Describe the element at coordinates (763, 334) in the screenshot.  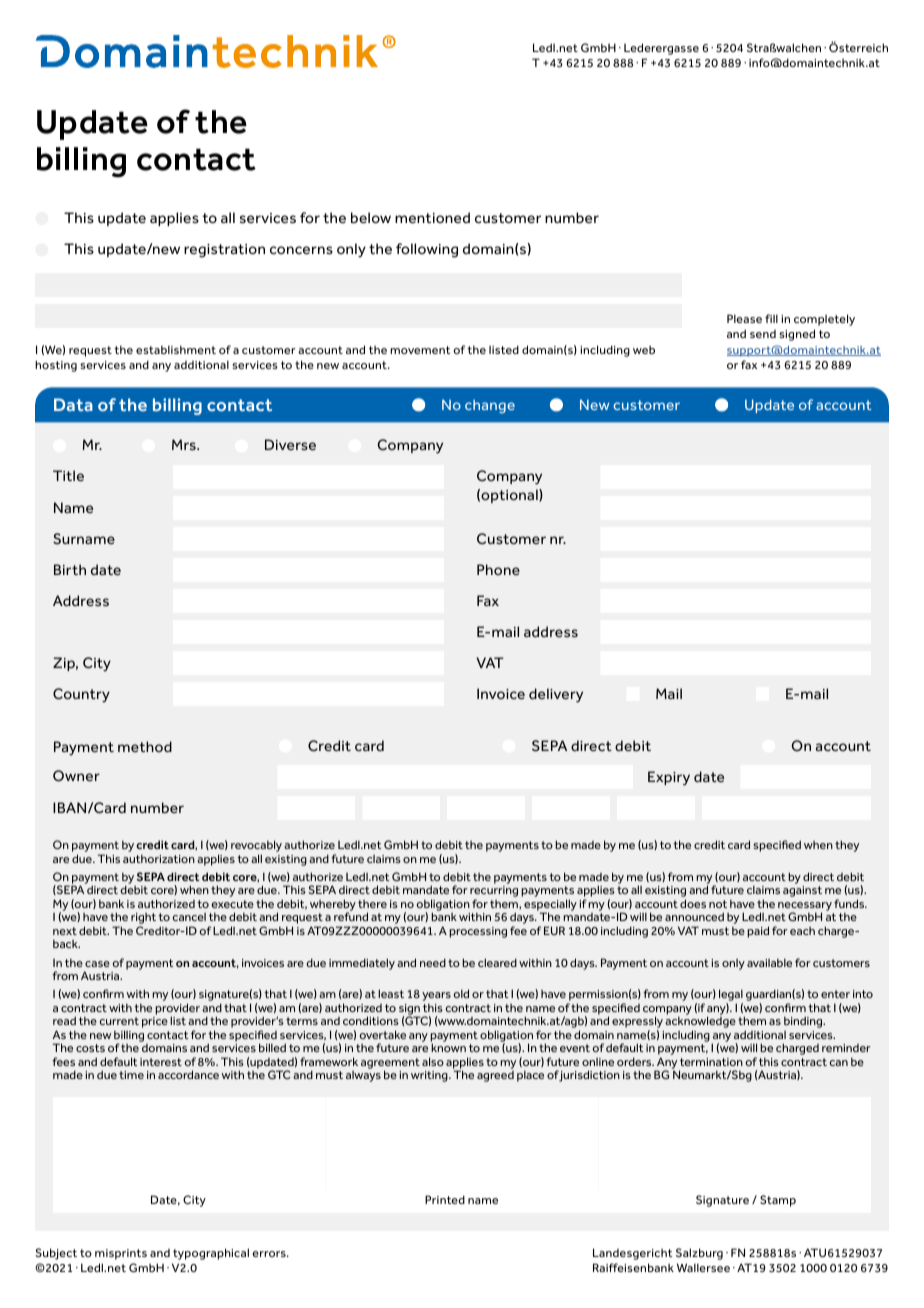
I see `send` at that location.
